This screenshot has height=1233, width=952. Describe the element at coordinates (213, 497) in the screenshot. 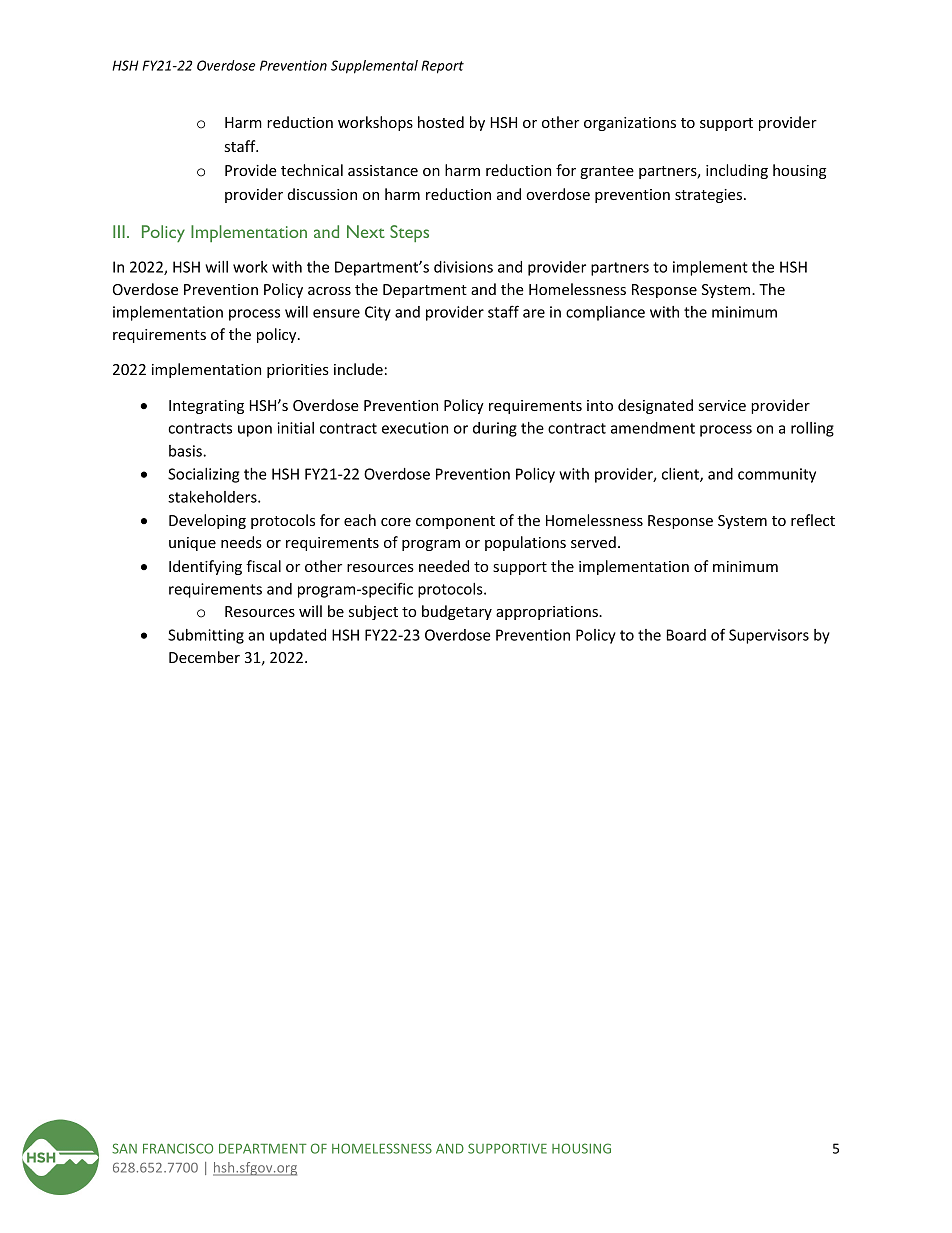

I see `stakeholders` at that location.
